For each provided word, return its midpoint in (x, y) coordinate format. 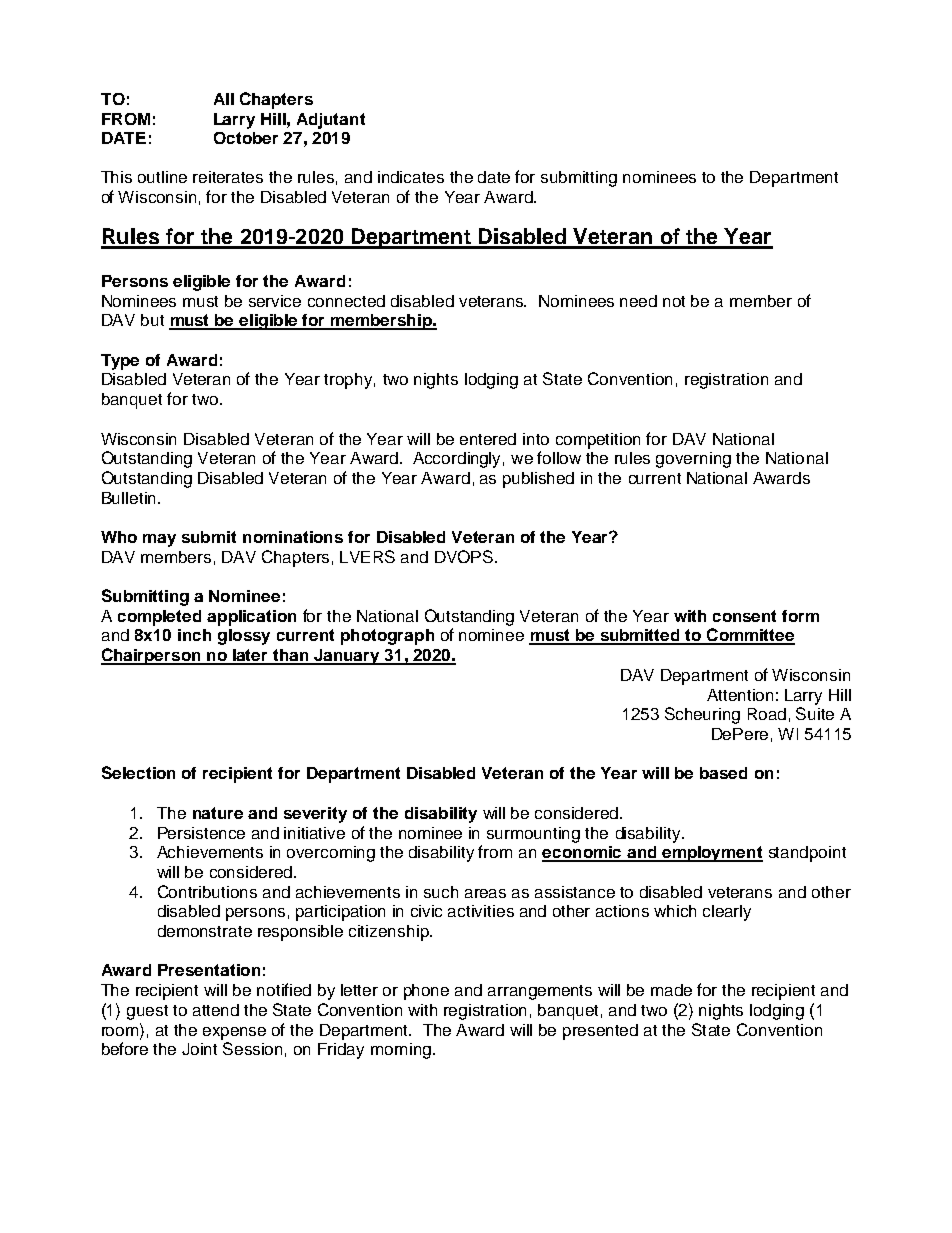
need (638, 301)
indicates (411, 177)
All (224, 99)
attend (216, 1010)
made (671, 990)
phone (426, 992)
